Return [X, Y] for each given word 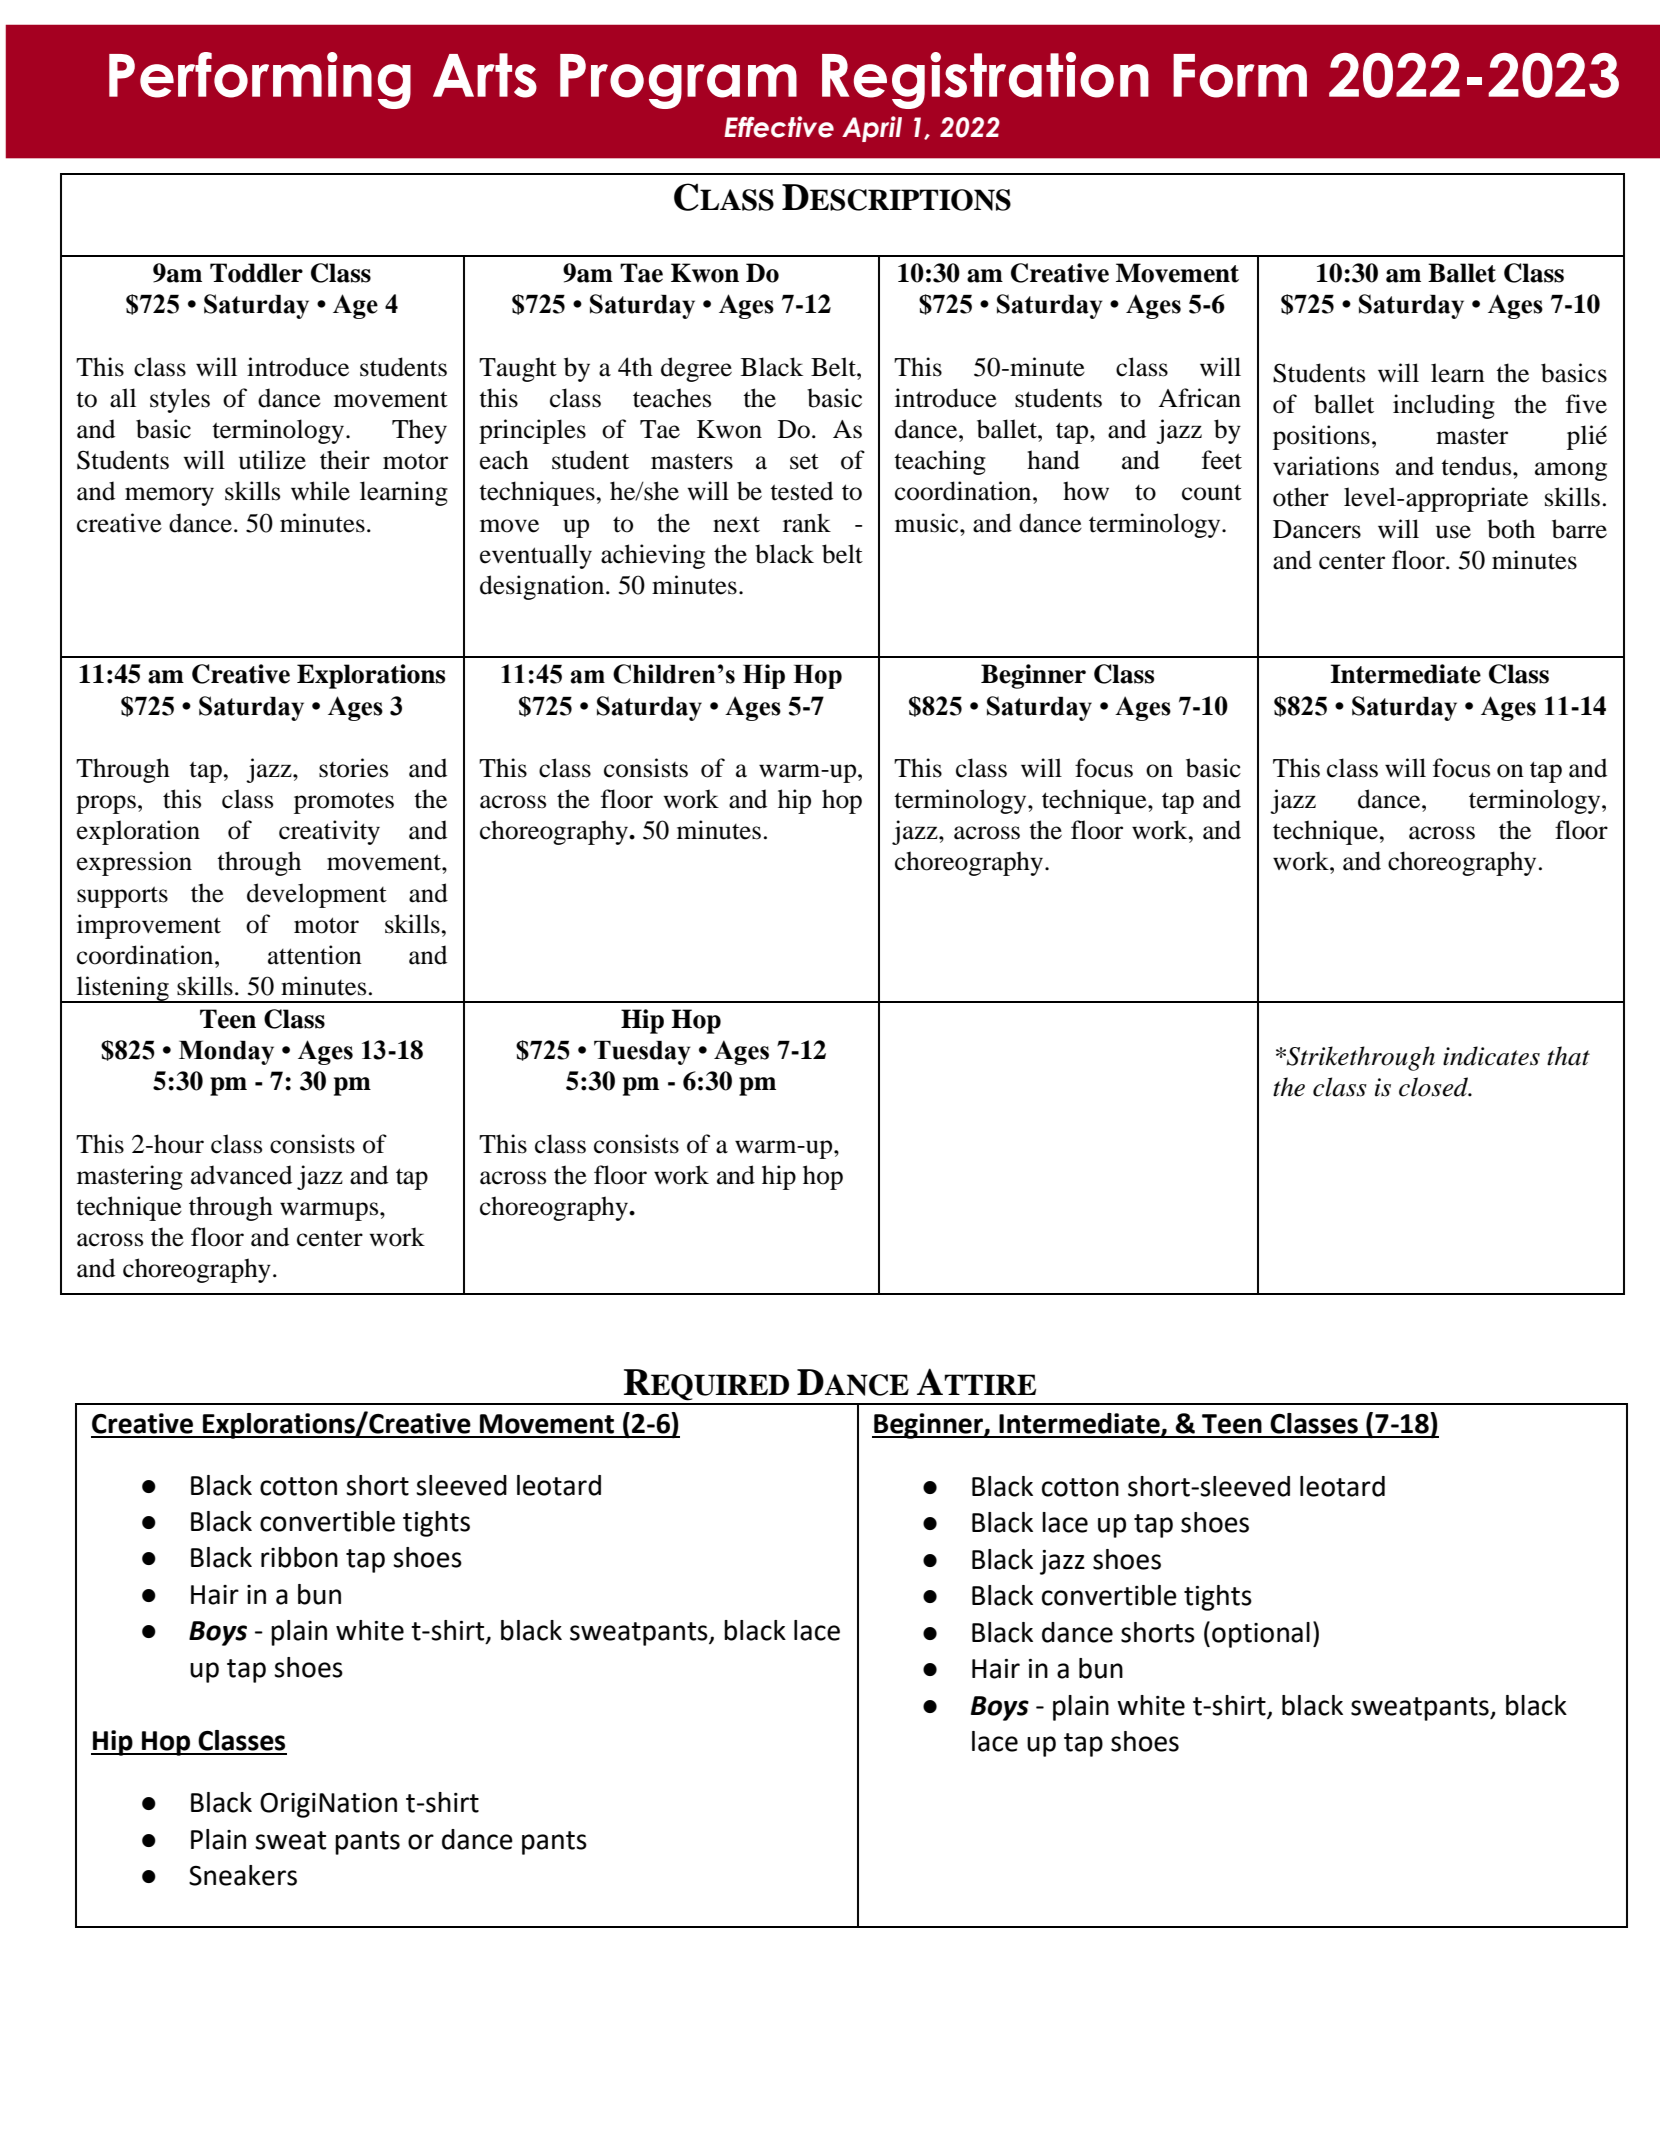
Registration [985, 80]
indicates [1491, 1056]
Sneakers [243, 1875]
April [872, 129]
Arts [485, 75]
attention [315, 955]
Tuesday [642, 1053]
